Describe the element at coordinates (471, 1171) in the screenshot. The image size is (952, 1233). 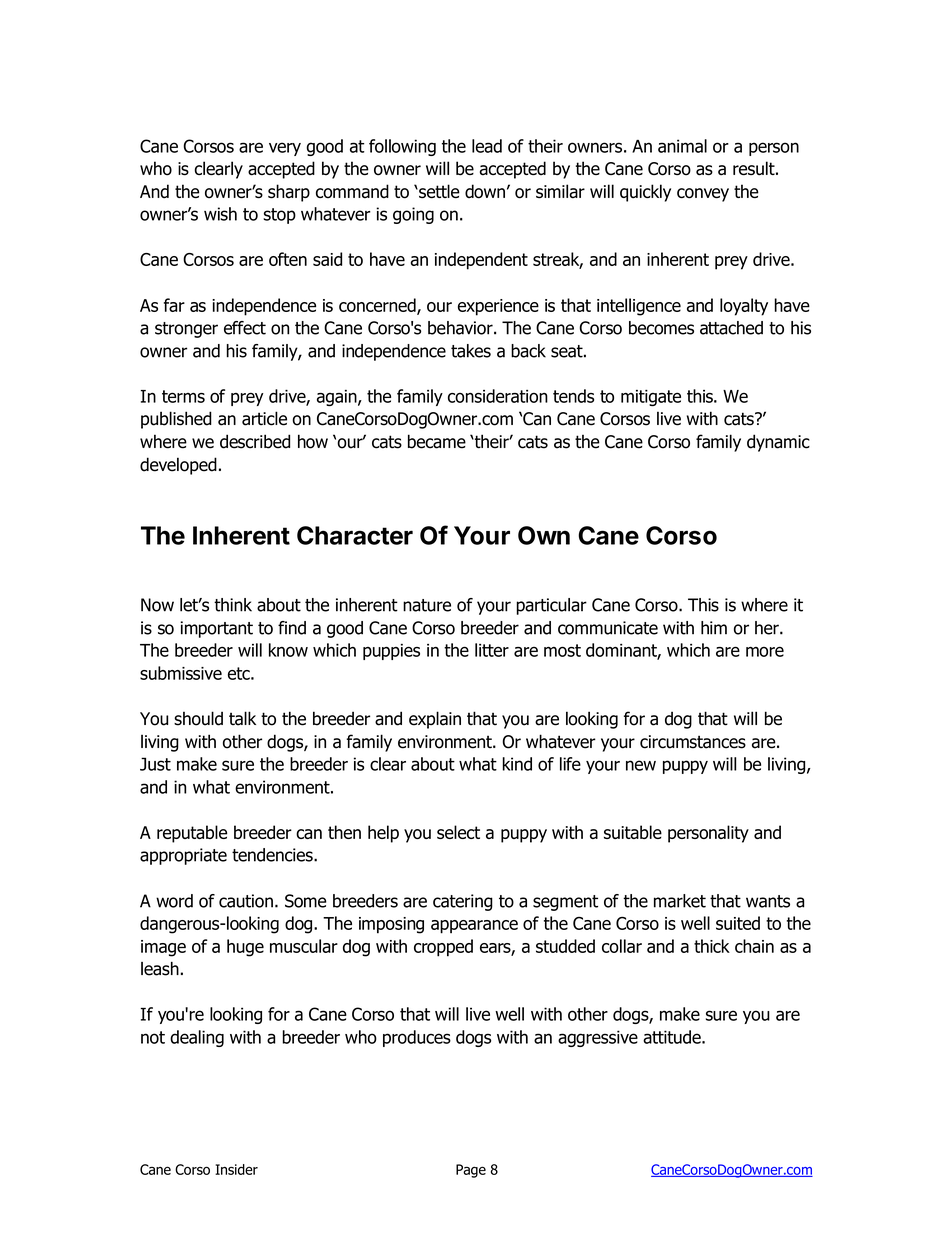
I see `Page` at that location.
